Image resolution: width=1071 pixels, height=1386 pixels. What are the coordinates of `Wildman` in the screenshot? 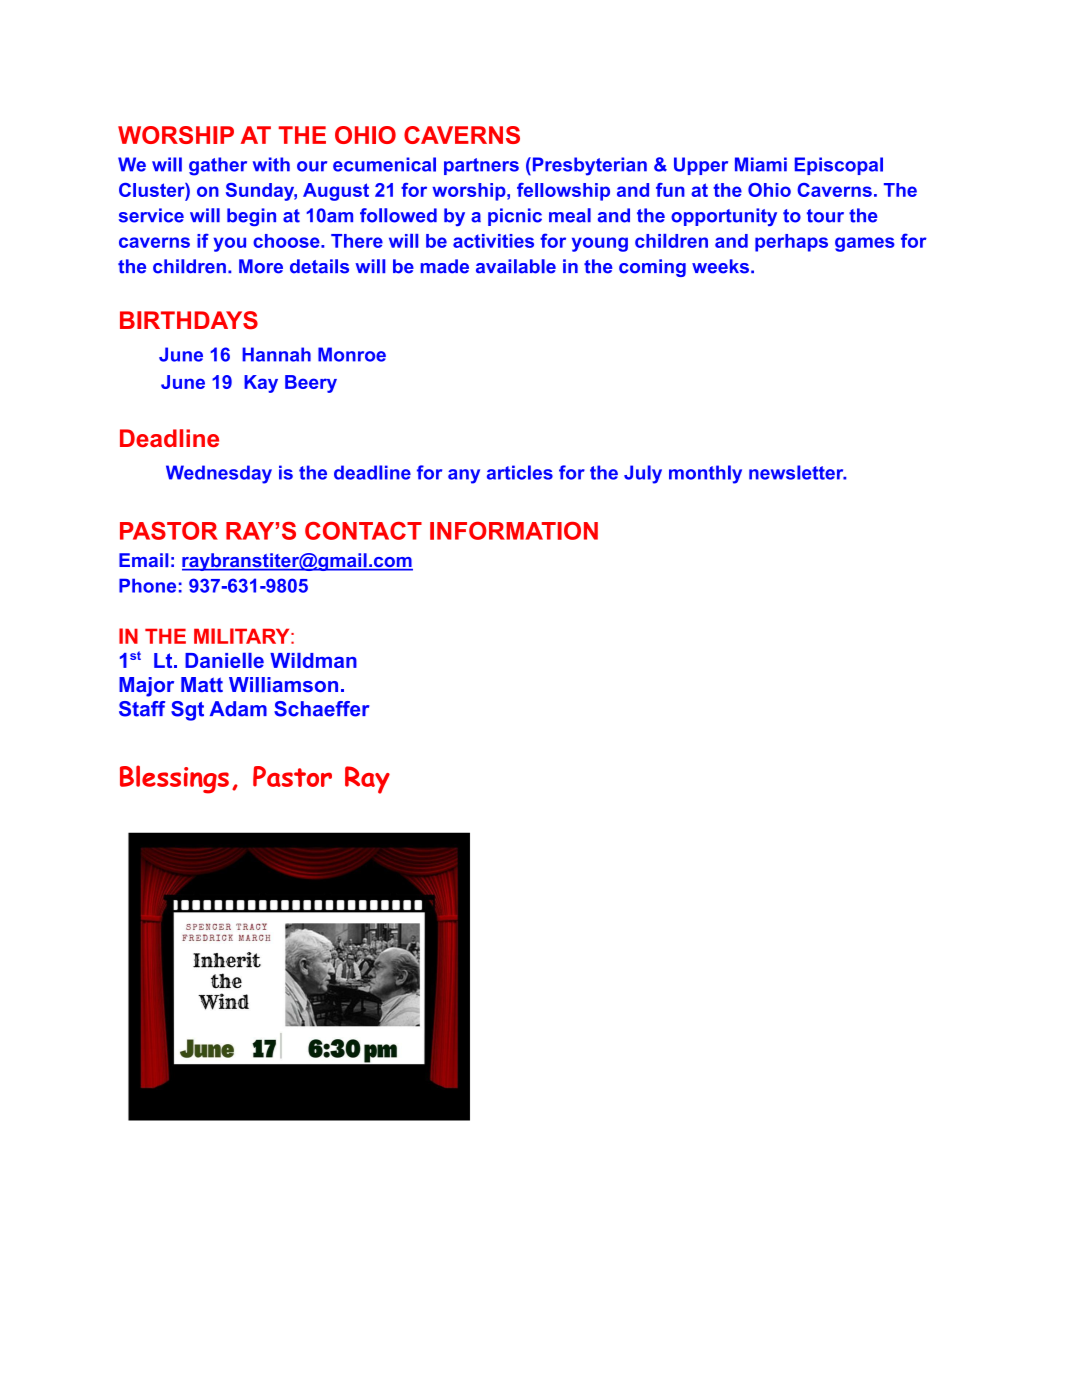 It's located at (313, 660).
